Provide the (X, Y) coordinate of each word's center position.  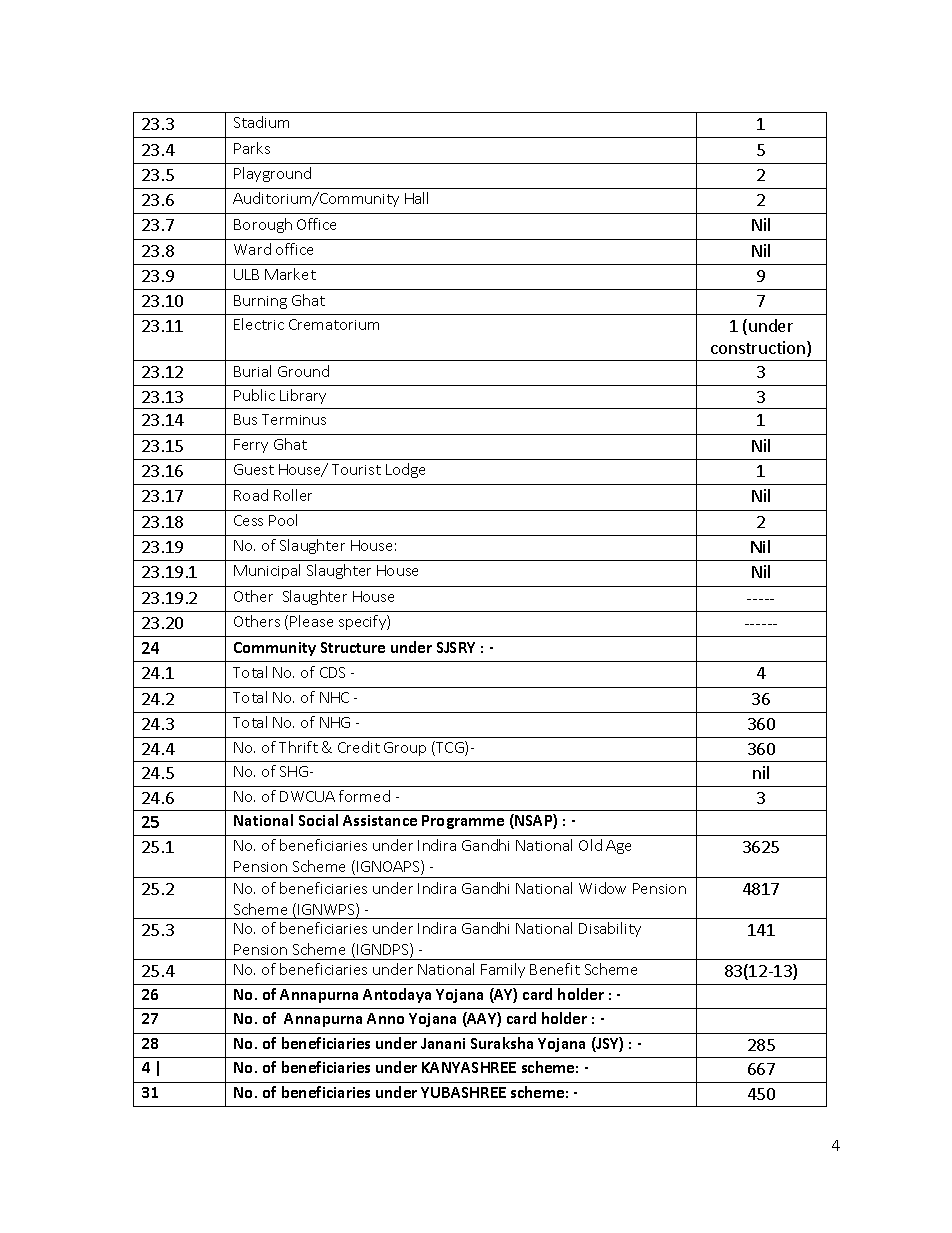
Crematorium (334, 324)
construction (758, 347)
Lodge (405, 470)
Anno (385, 1018)
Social (318, 820)
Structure (353, 647)
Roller (293, 495)
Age (618, 847)
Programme (463, 822)
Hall (416, 198)
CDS (332, 672)
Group (405, 749)
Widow (602, 888)
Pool (283, 520)
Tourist (356, 469)
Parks (252, 148)
